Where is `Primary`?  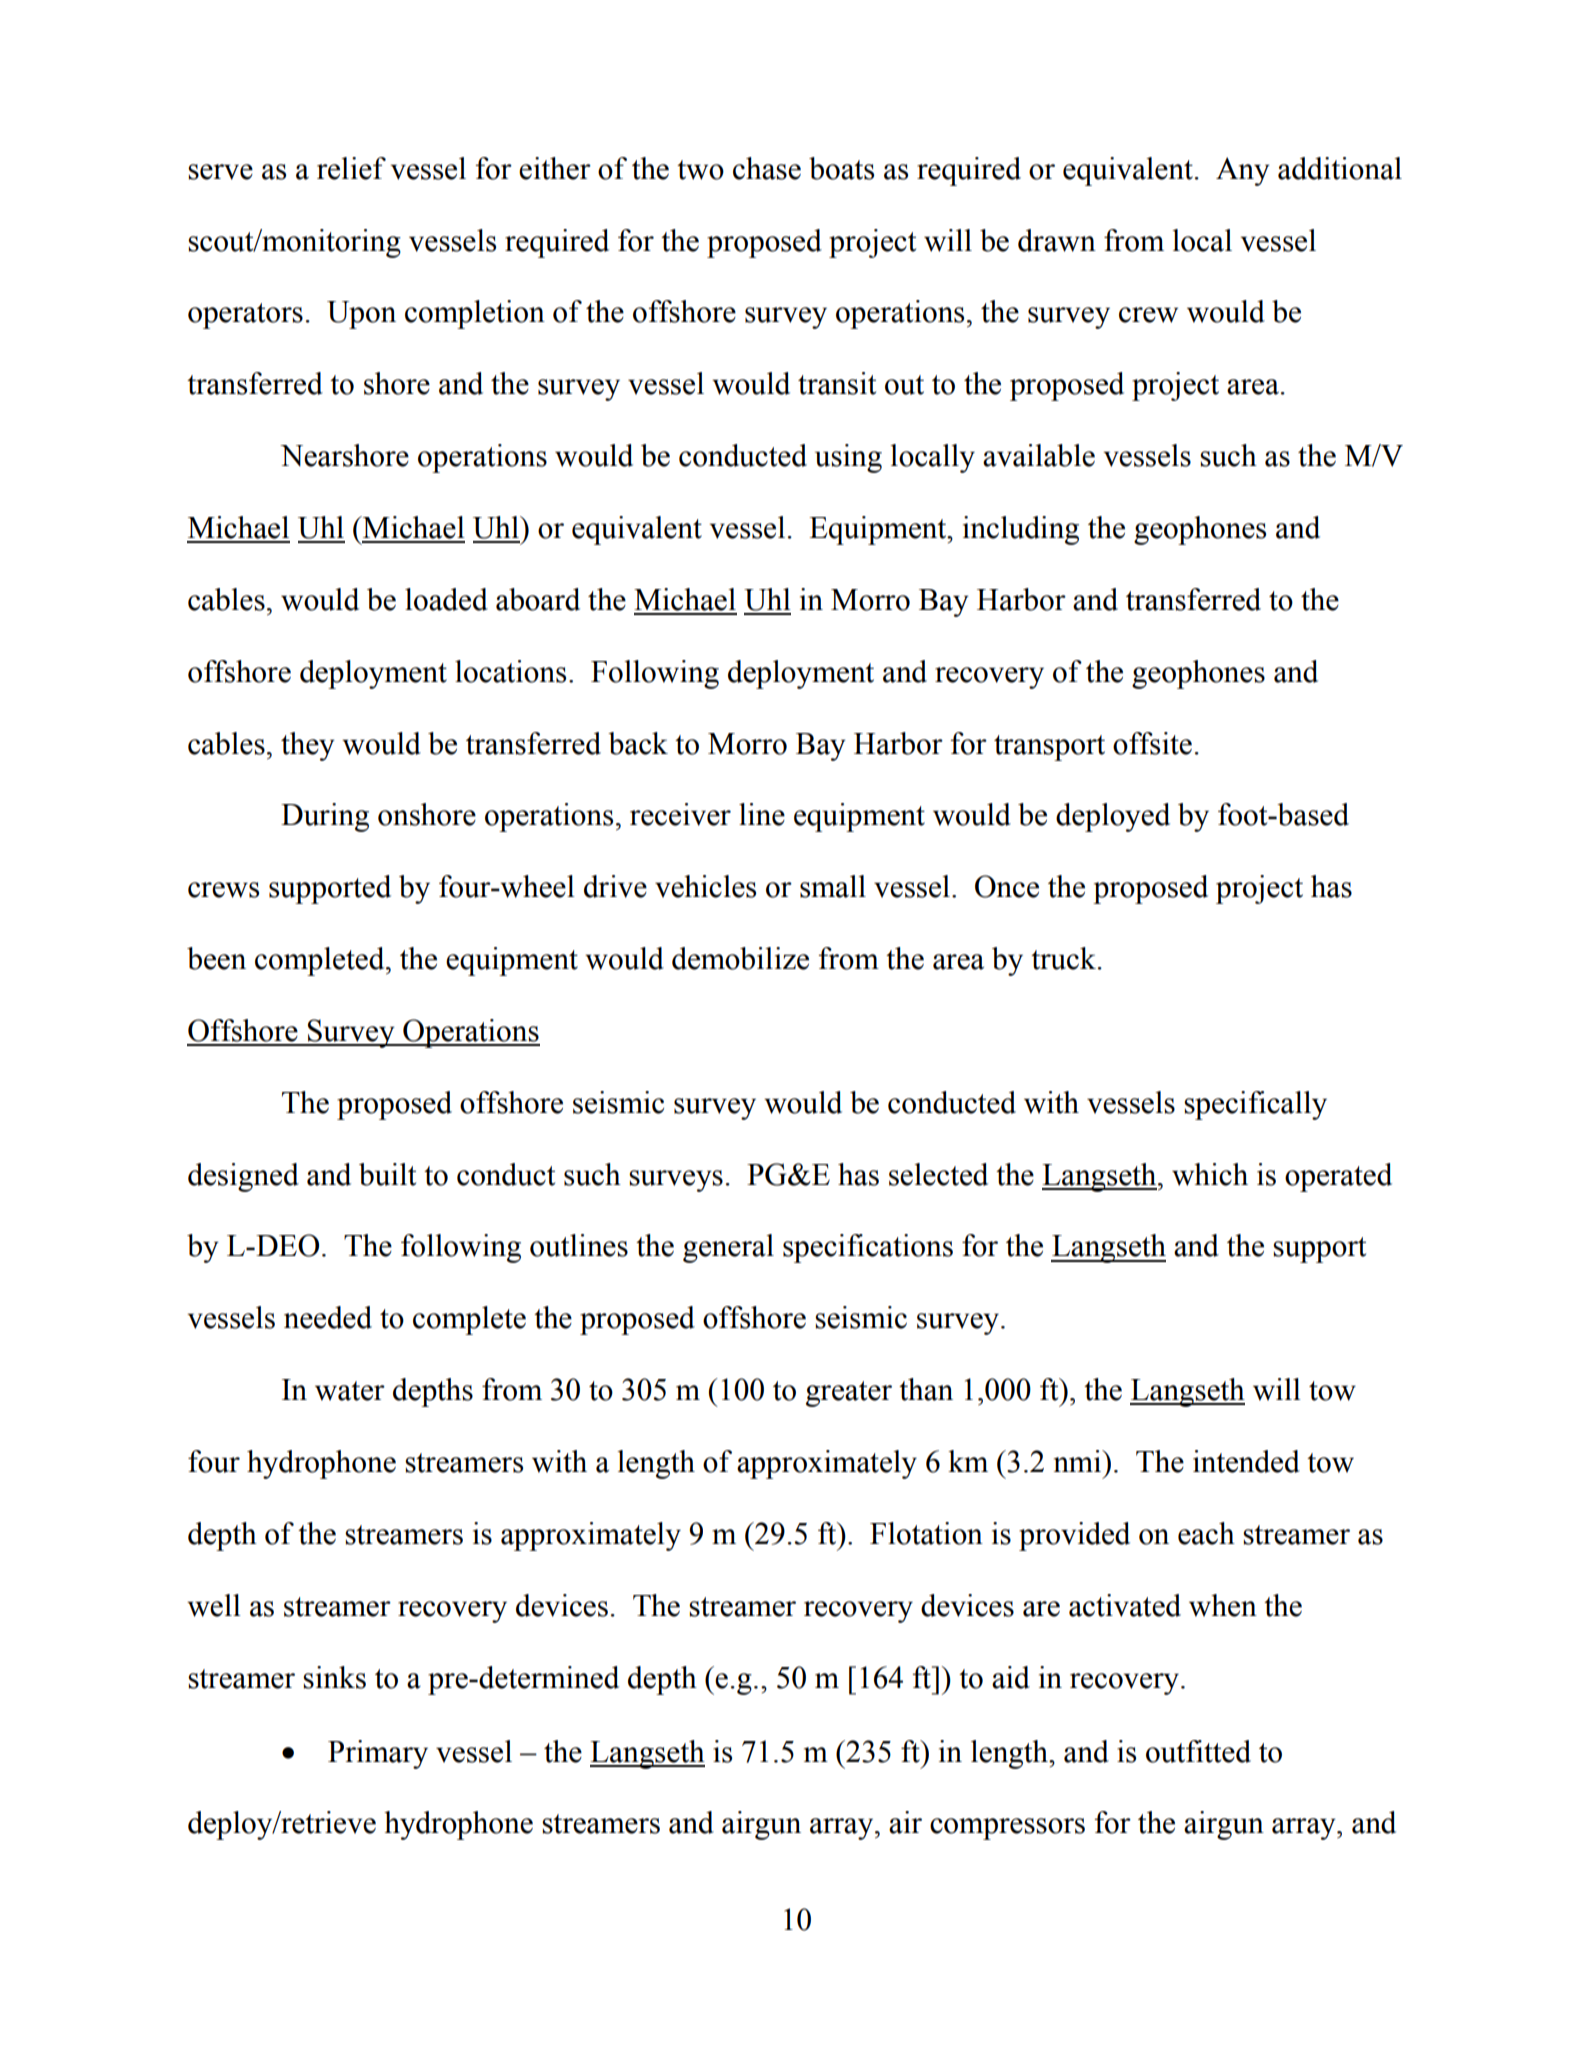
Primary is located at coordinates (378, 1754).
